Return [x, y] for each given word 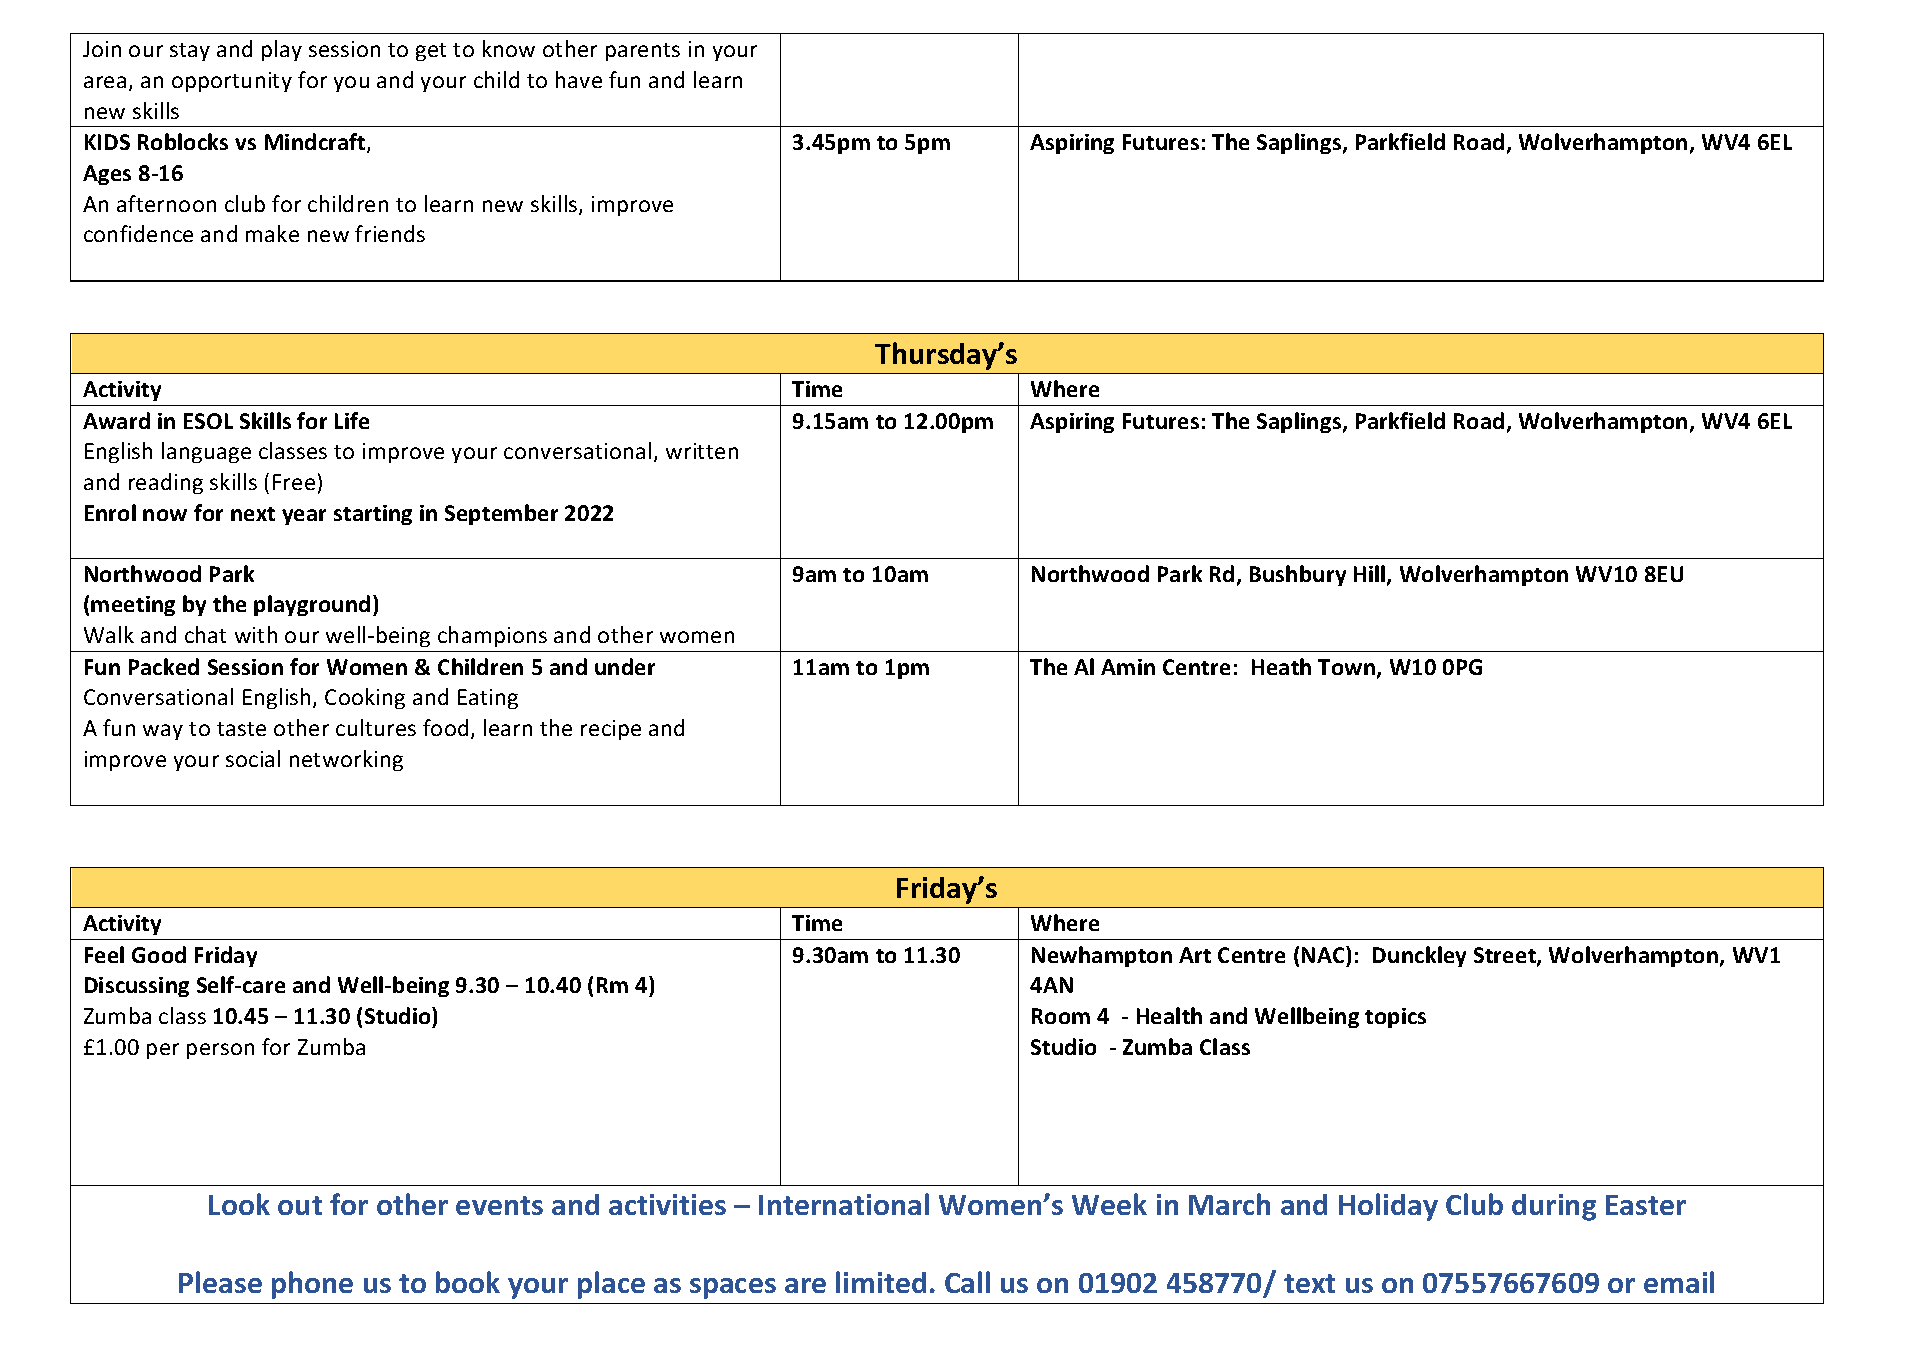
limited [881, 1282]
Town [1348, 668]
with [256, 634]
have [579, 79]
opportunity [232, 82]
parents [643, 52]
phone [312, 1285]
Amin [1128, 667]
